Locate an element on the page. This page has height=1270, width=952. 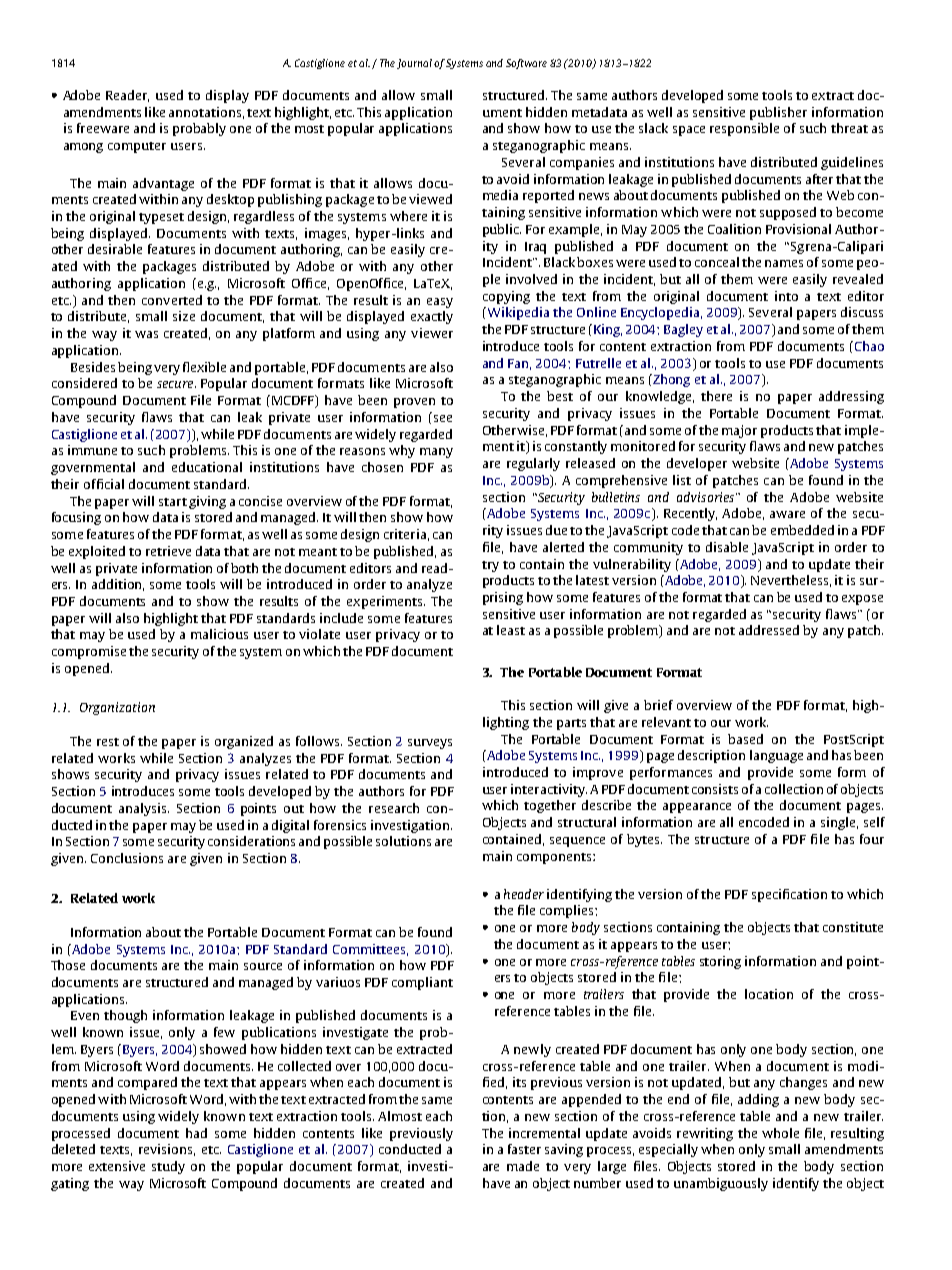
malicious is located at coordinates (219, 634).
